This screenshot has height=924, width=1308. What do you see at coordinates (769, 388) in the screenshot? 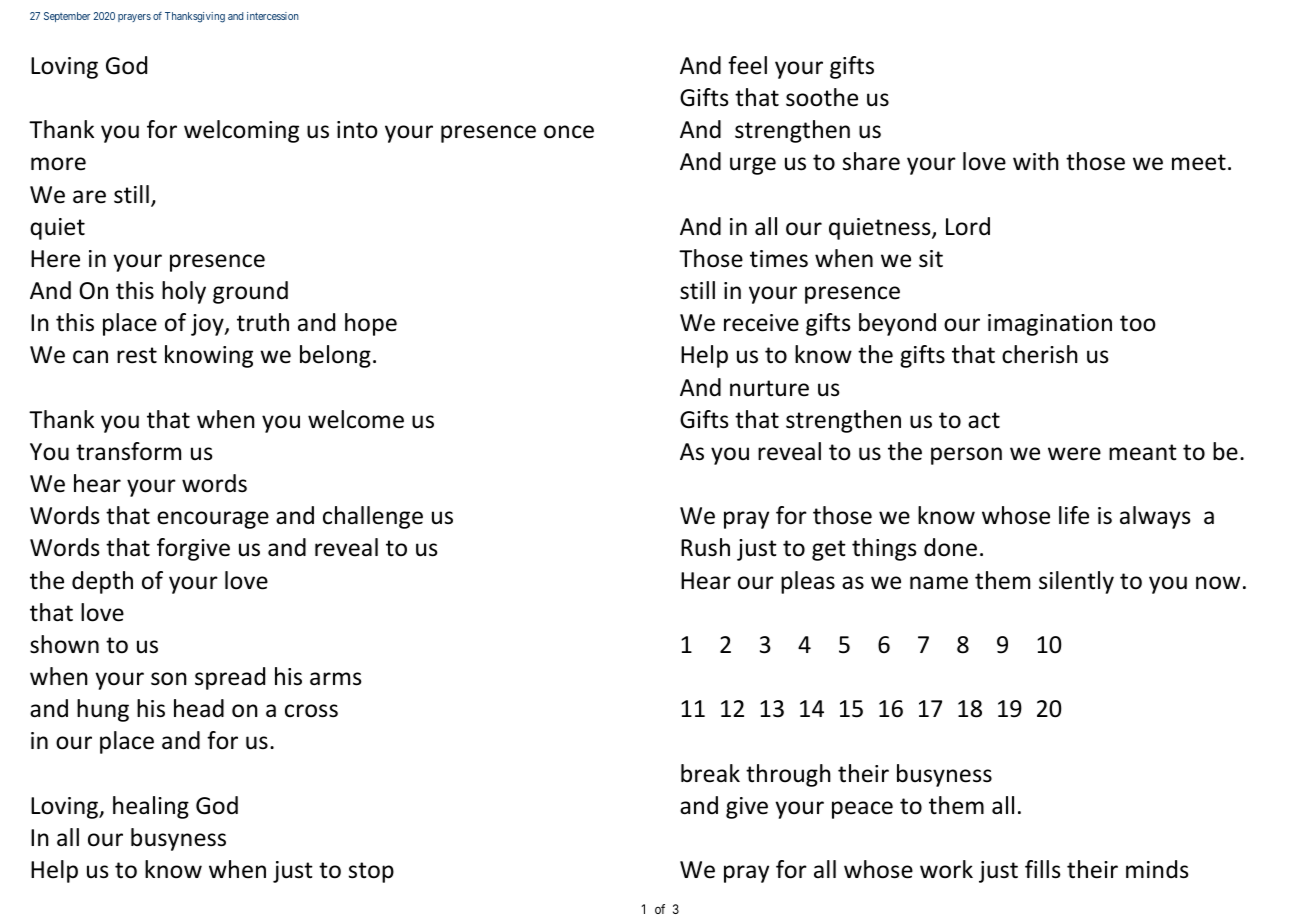
I see `nurture` at bounding box center [769, 388].
